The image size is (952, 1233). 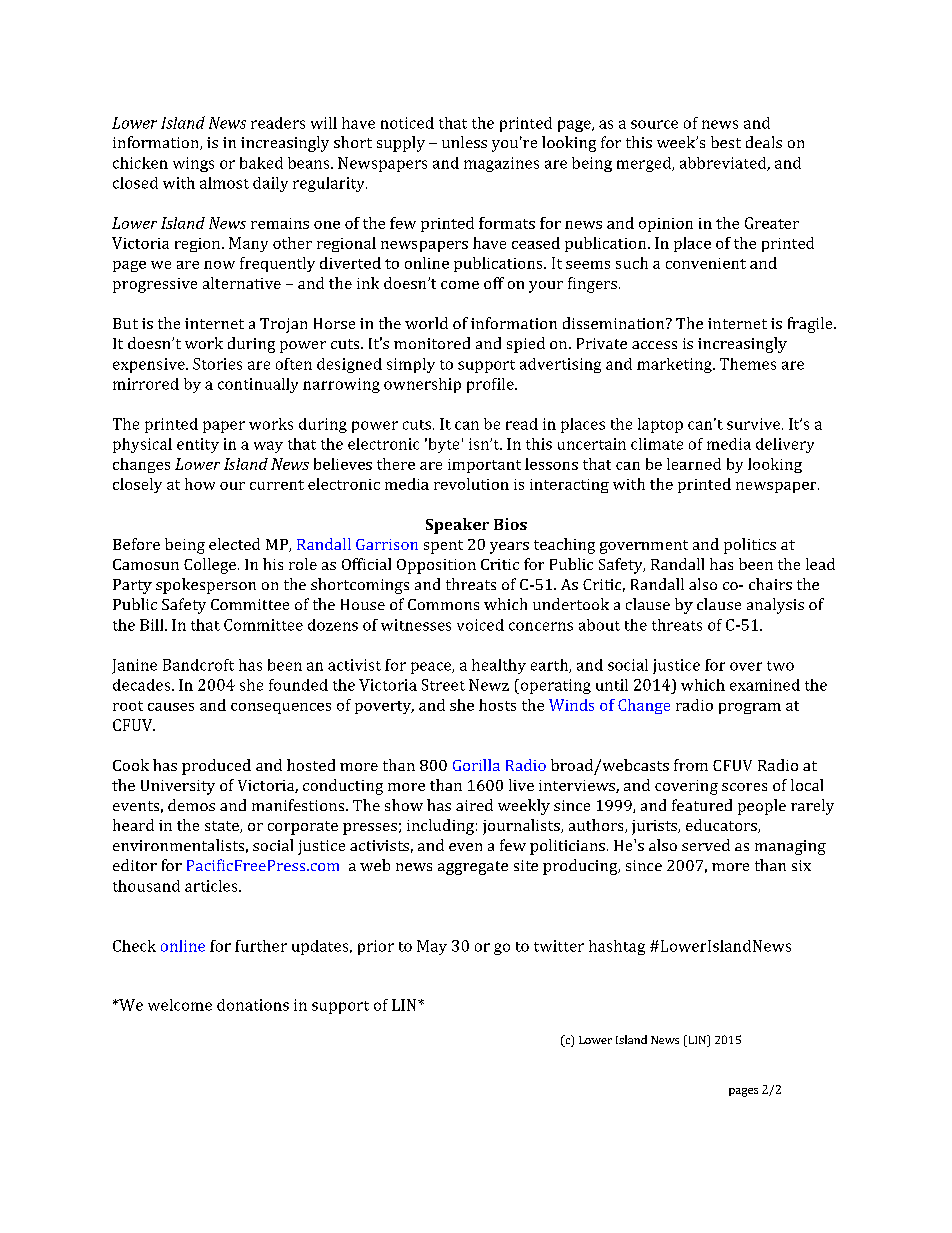 I want to click on wings, so click(x=193, y=164).
